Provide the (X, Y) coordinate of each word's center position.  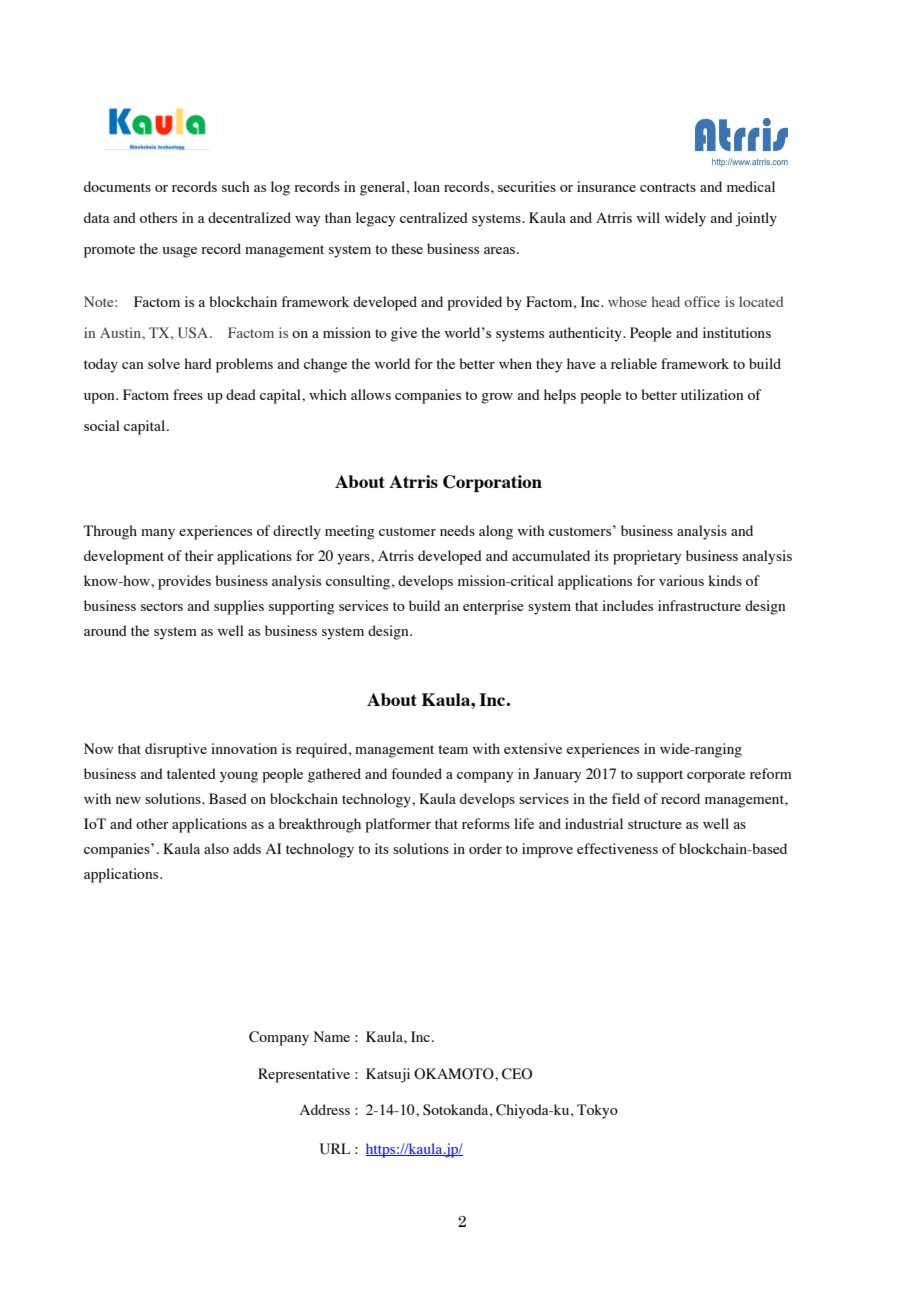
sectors (162, 606)
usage (180, 252)
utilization (712, 394)
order (485, 848)
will (648, 217)
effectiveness (617, 848)
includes (627, 605)
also (216, 848)
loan (427, 186)
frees (188, 394)
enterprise (493, 607)
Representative (304, 1075)
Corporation (492, 483)
